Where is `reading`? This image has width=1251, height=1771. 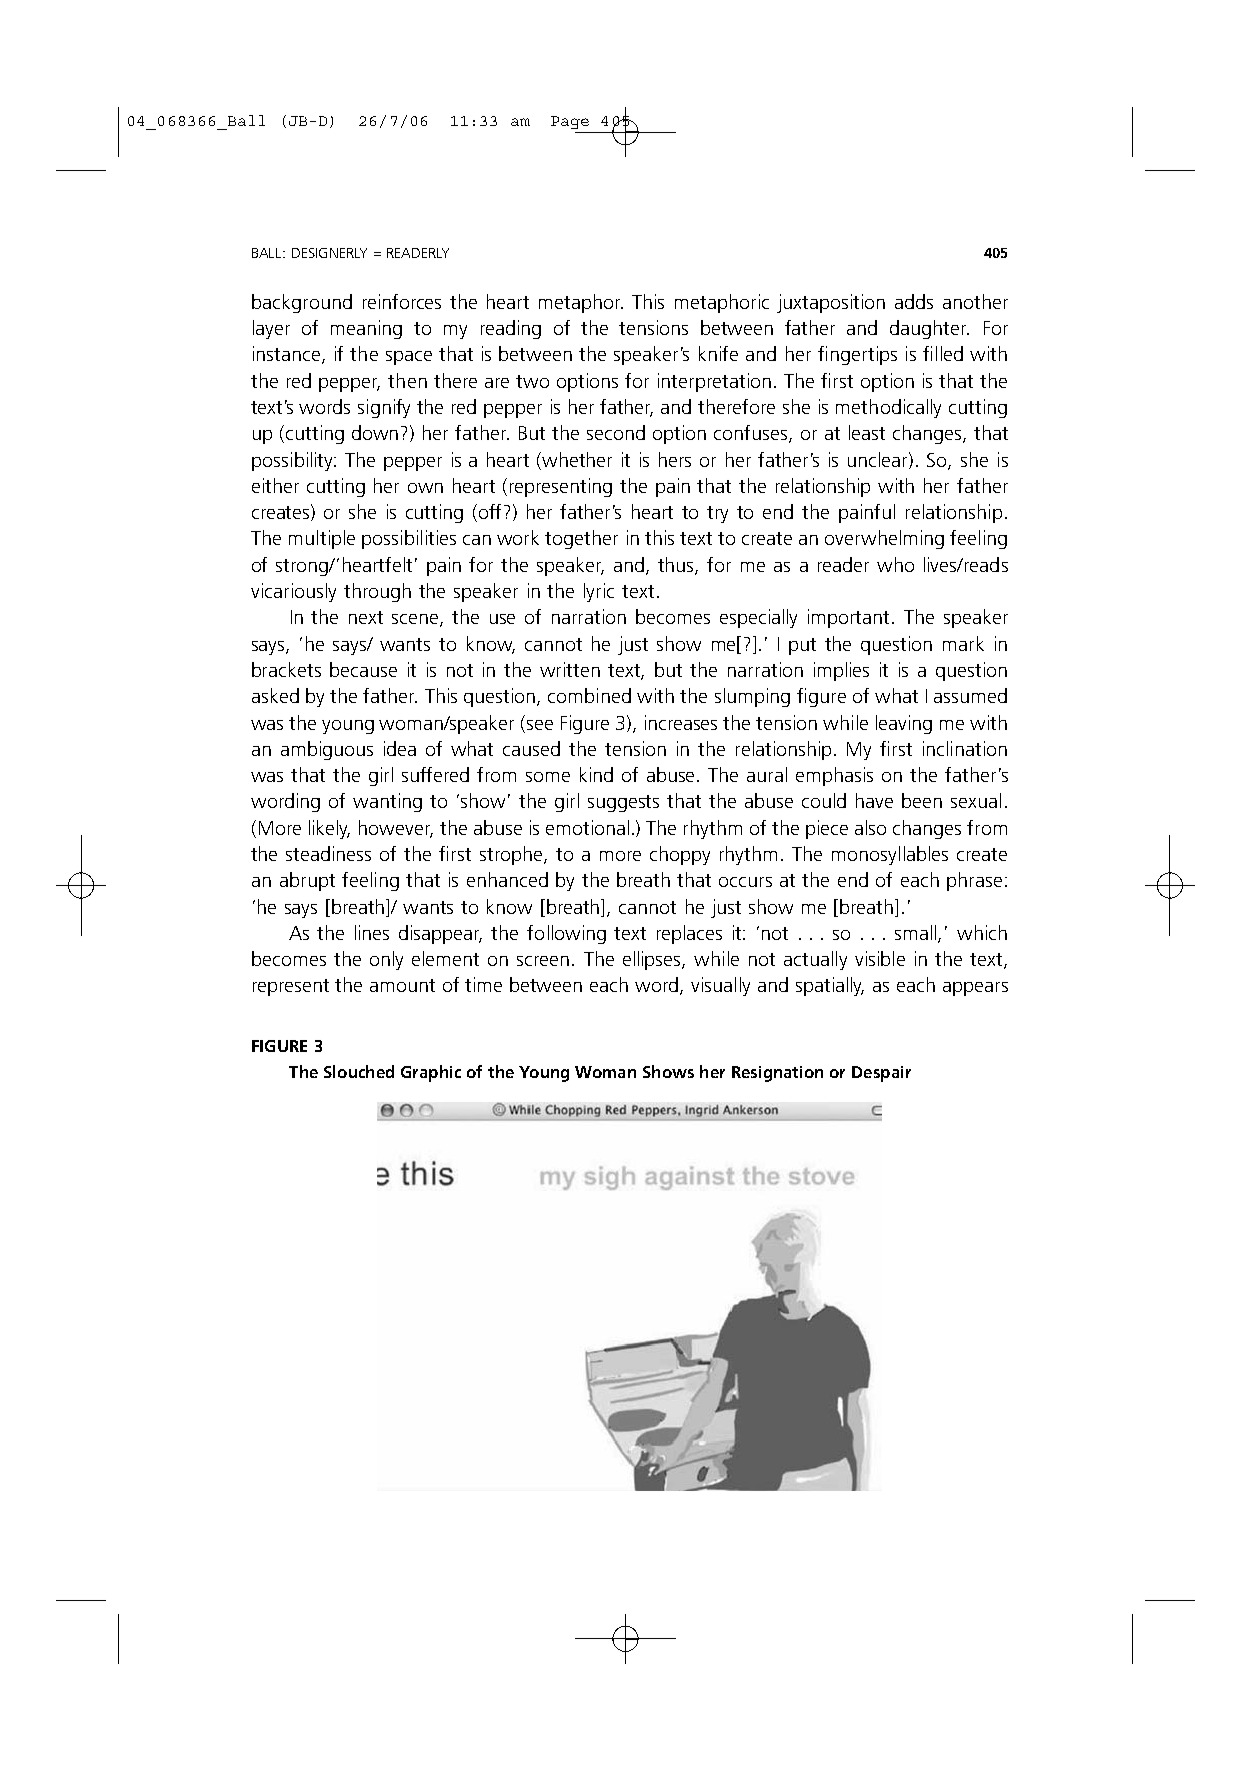 reading is located at coordinates (511, 329).
